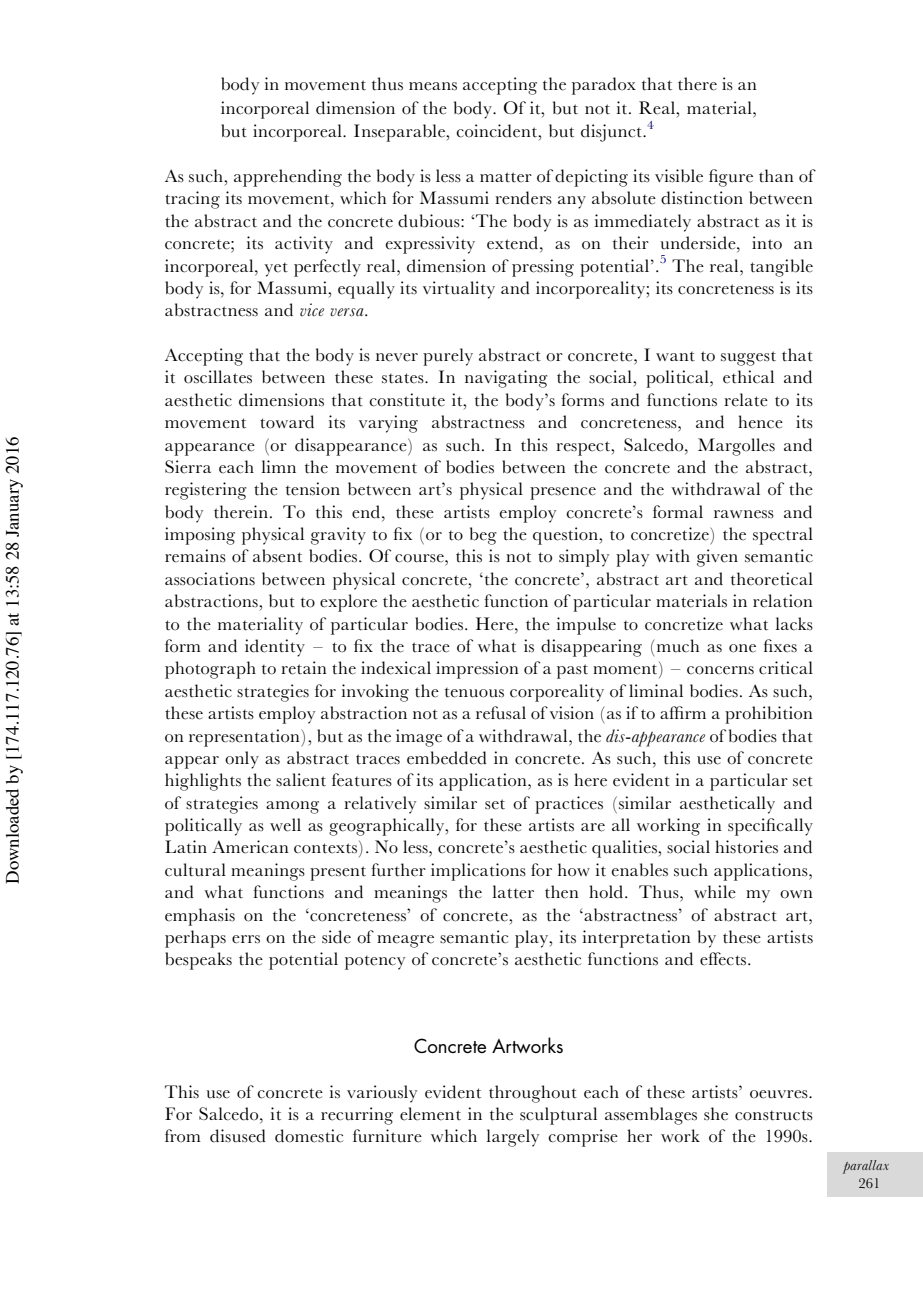  Describe the element at coordinates (563, 493) in the screenshot. I see `presence` at that location.
